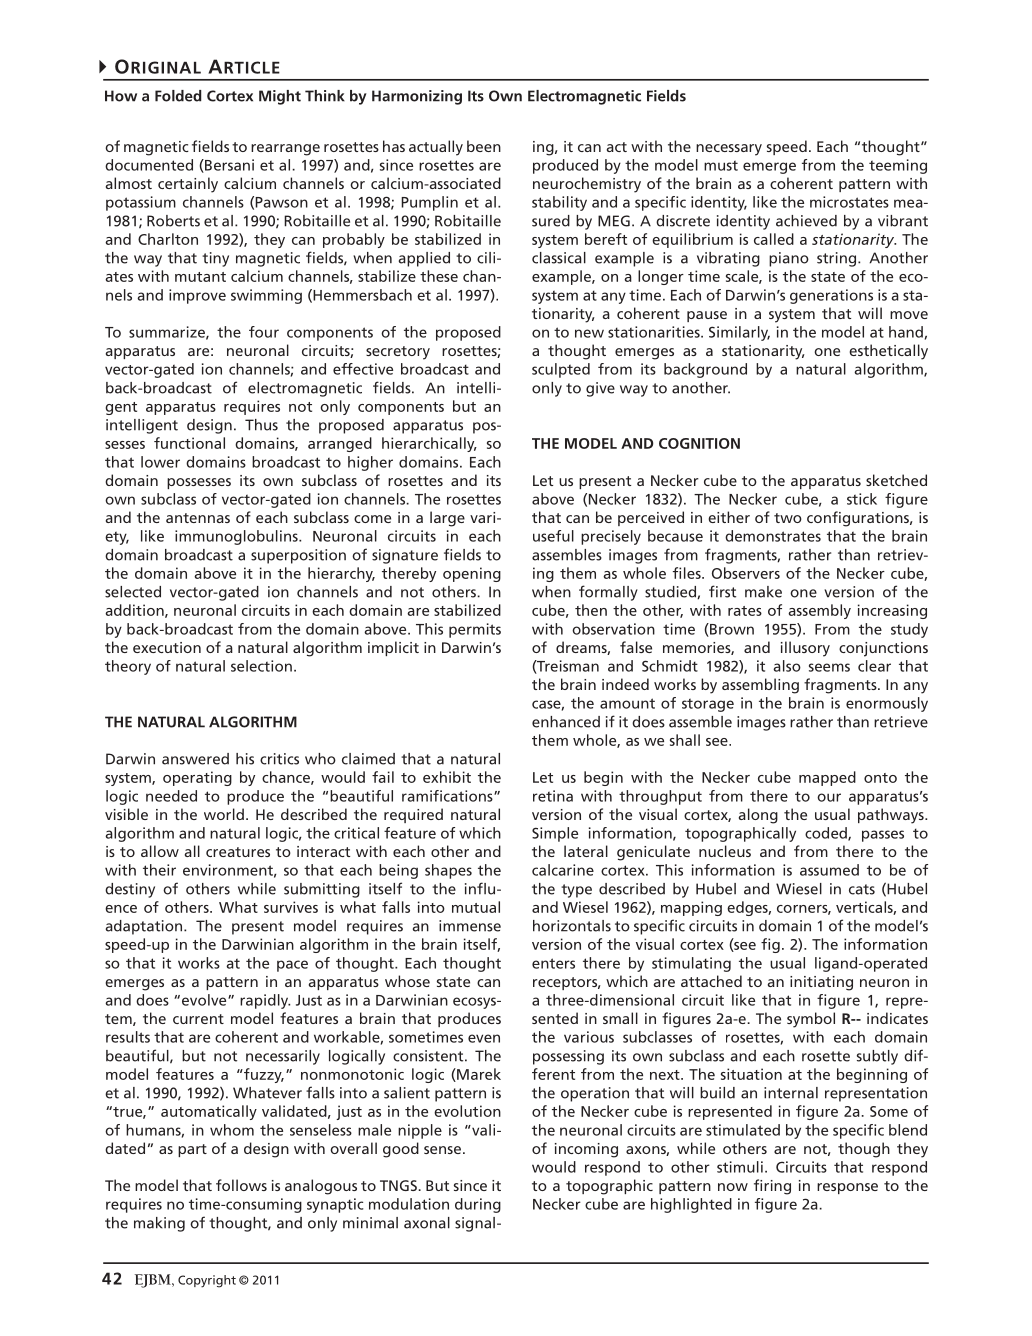 This screenshot has width=1032, height=1336. I want to click on enters, so click(553, 963).
